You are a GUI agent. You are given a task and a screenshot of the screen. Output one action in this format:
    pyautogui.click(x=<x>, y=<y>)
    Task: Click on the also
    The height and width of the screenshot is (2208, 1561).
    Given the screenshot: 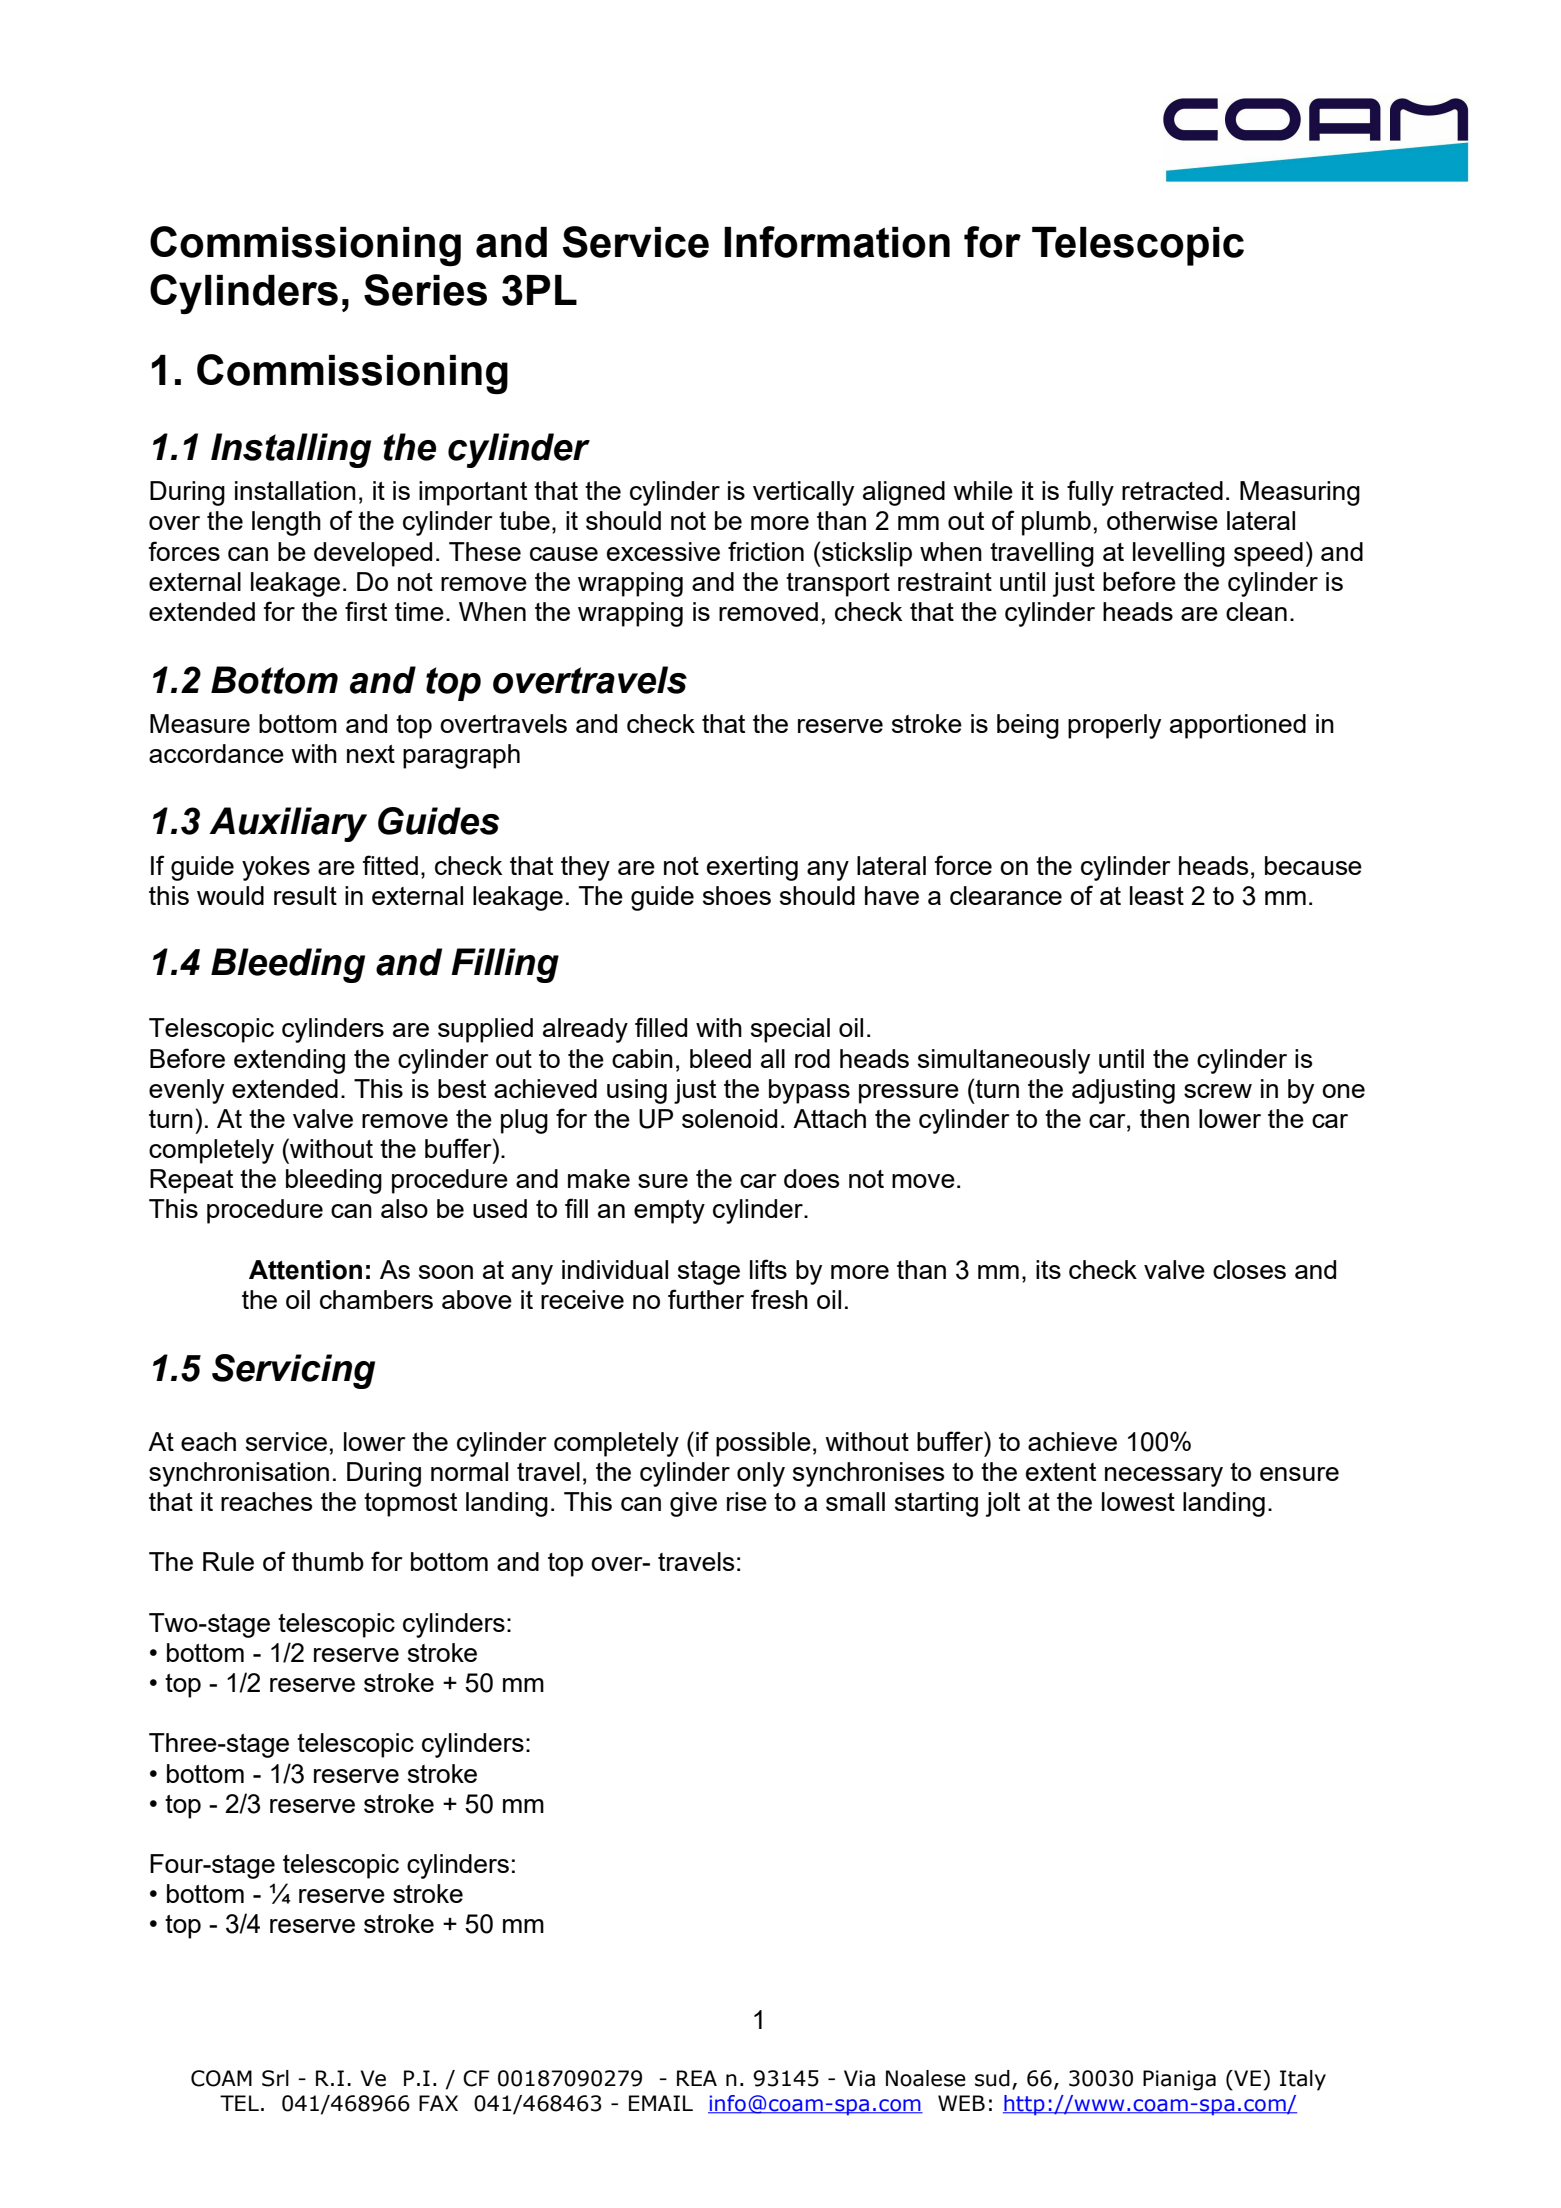 What is the action you would take?
    pyautogui.click(x=404, y=1208)
